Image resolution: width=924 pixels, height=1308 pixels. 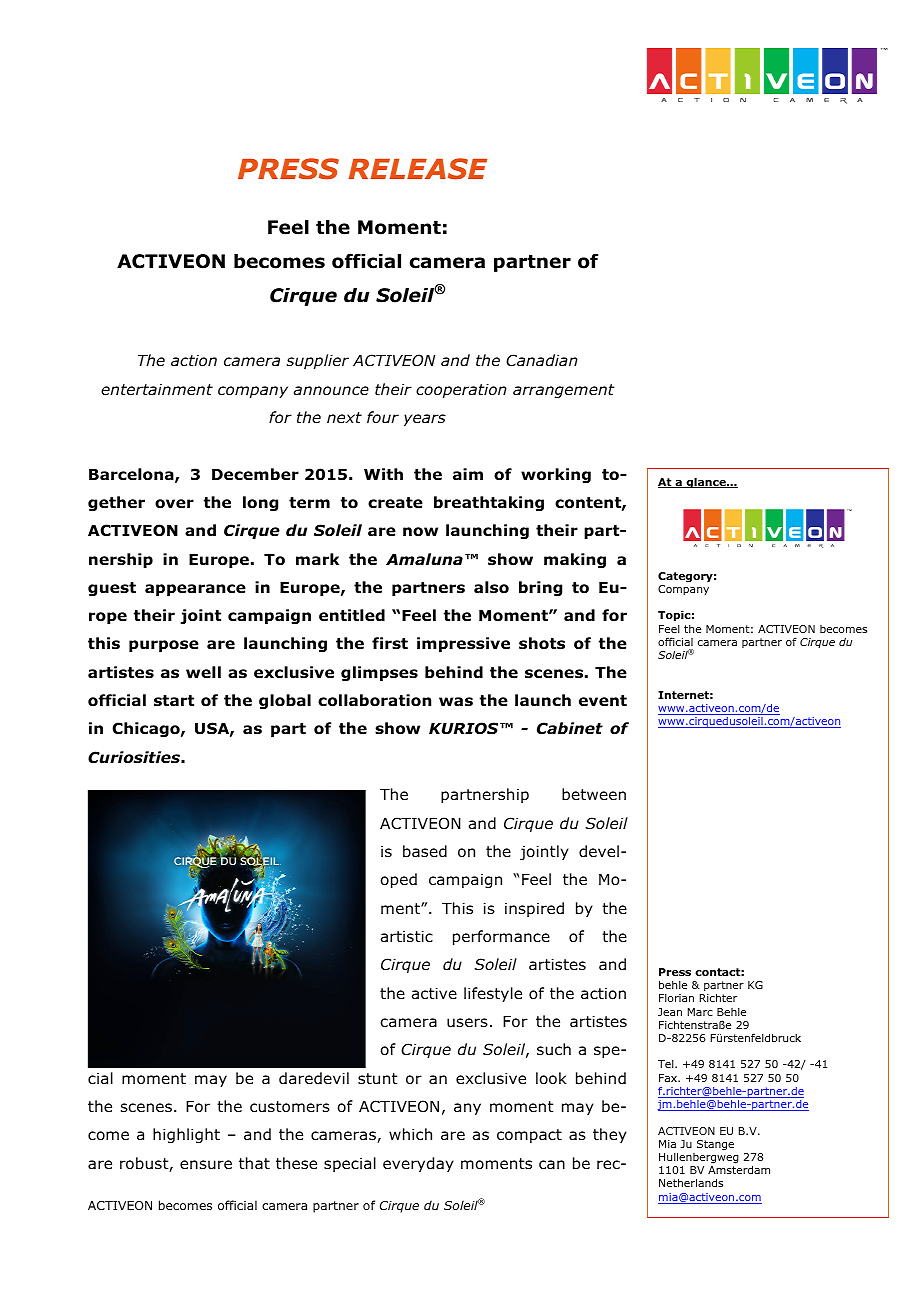 What do you see at coordinates (542, 360) in the document?
I see `Canadian` at bounding box center [542, 360].
